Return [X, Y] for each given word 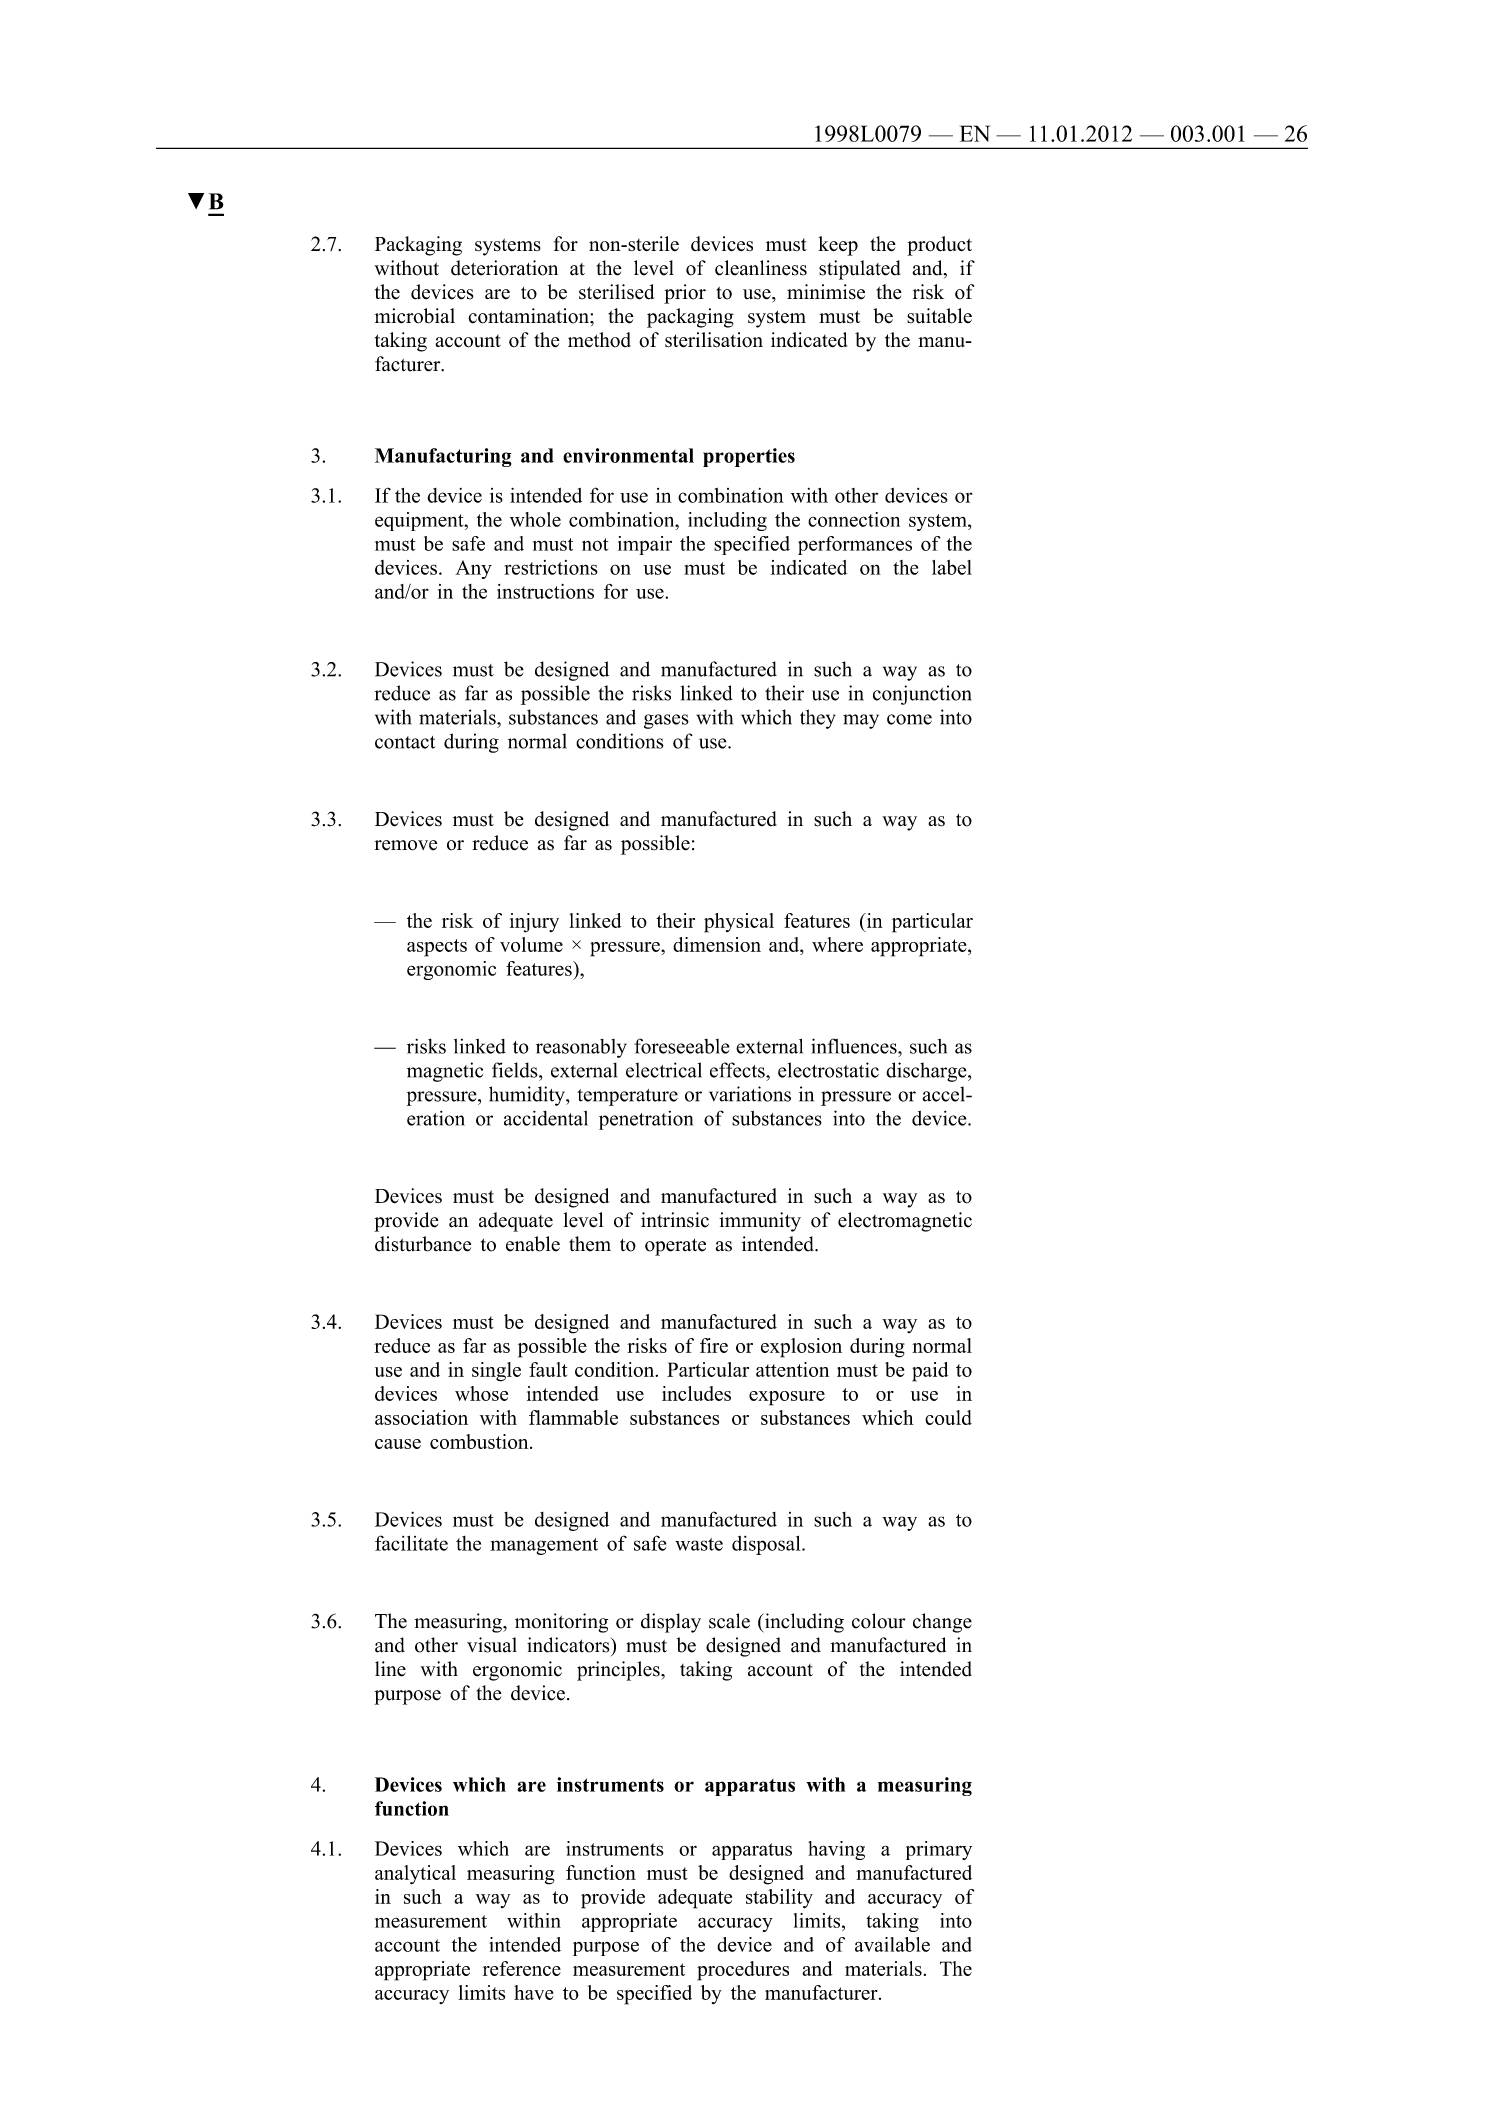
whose [481, 1393]
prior [685, 294]
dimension [717, 944]
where [837, 944]
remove [405, 845]
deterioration [504, 268]
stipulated [860, 270]
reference [522, 1968]
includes [696, 1393]
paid [930, 1372]
